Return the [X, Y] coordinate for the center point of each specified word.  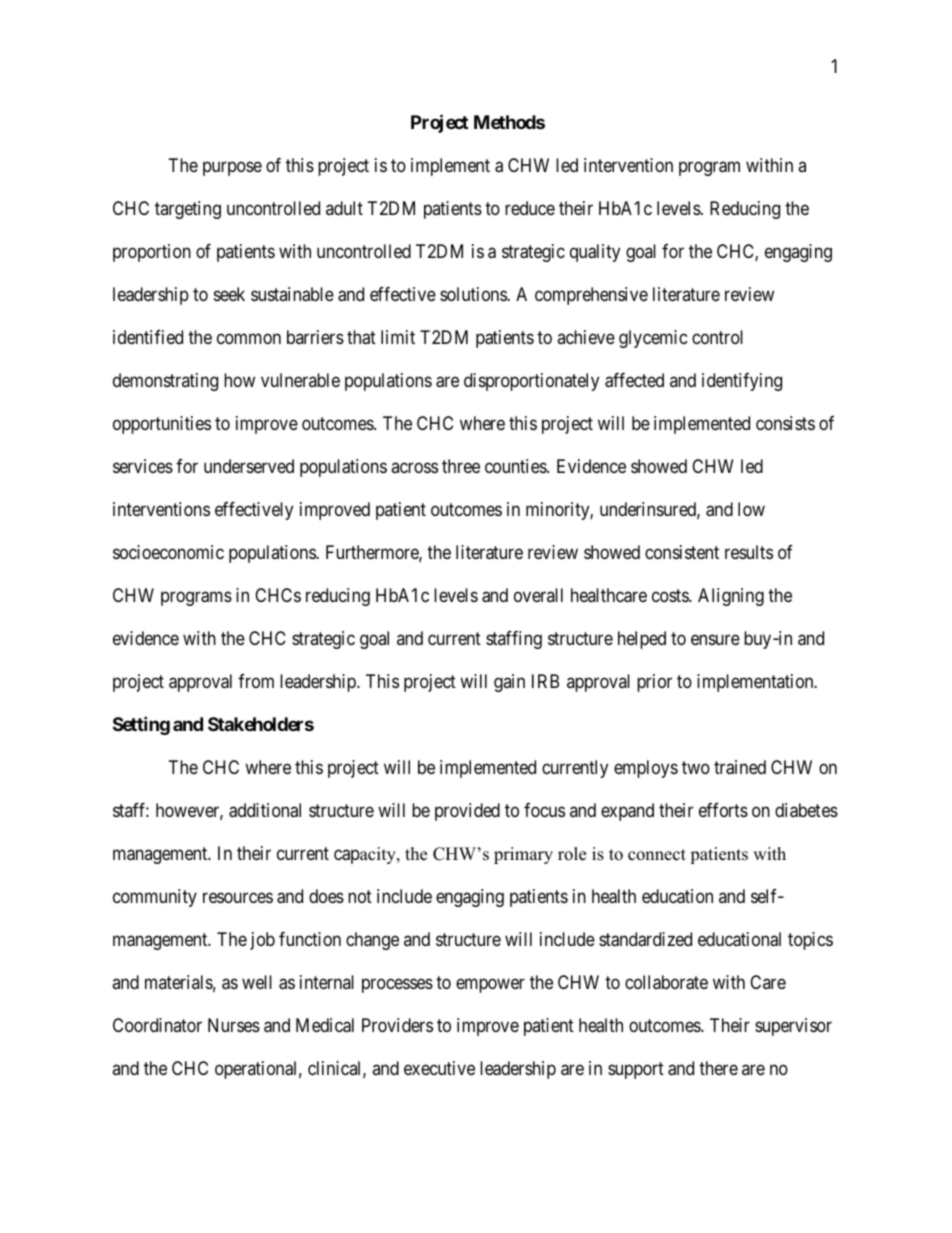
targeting [188, 210]
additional [265, 810]
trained [740, 767]
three [461, 466]
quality [595, 253]
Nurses [234, 1025]
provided [467, 812]
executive [439, 1068]
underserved [249, 466]
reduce [530, 208]
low [751, 509]
